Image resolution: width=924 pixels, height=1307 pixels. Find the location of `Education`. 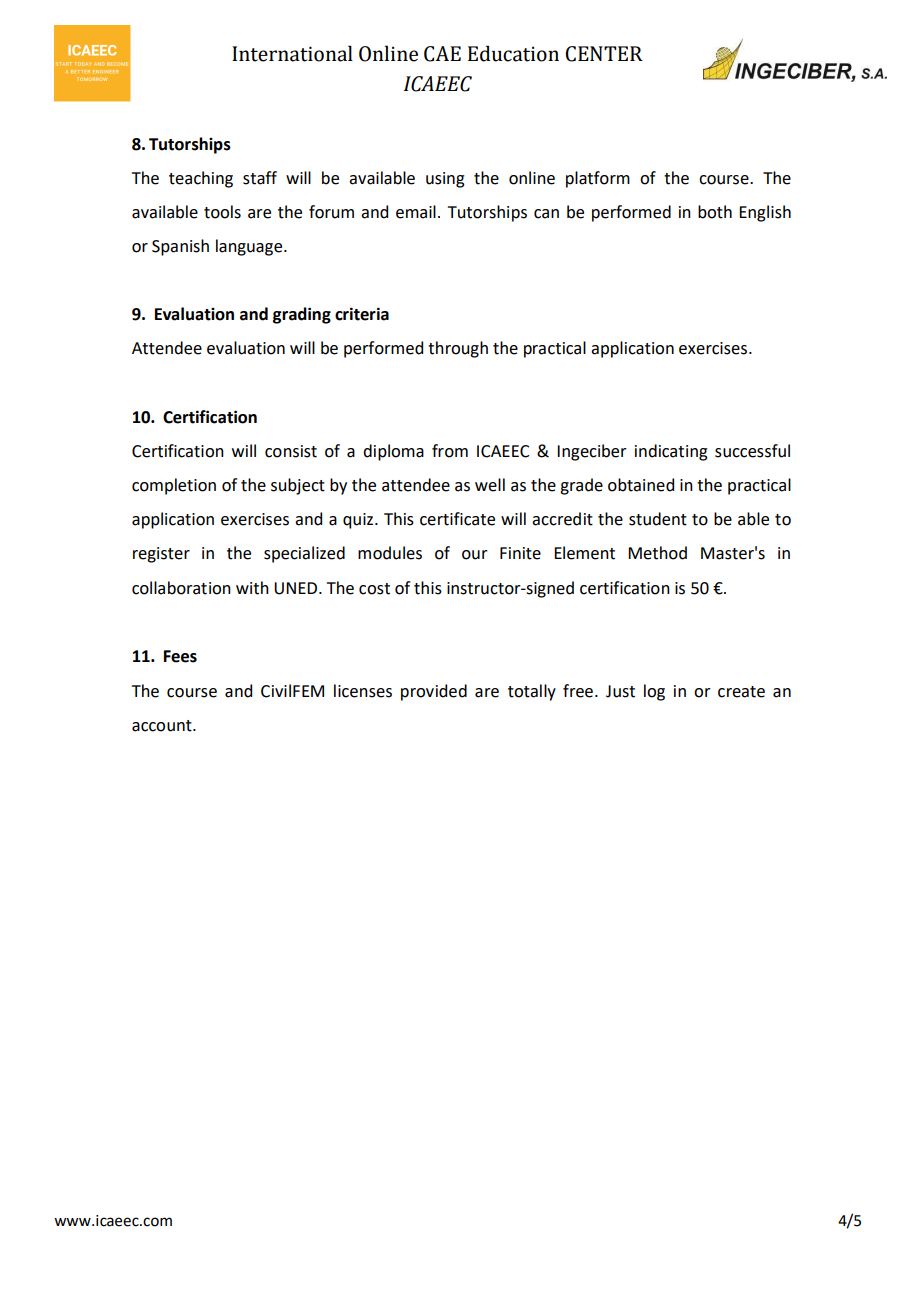

Education is located at coordinates (513, 53).
